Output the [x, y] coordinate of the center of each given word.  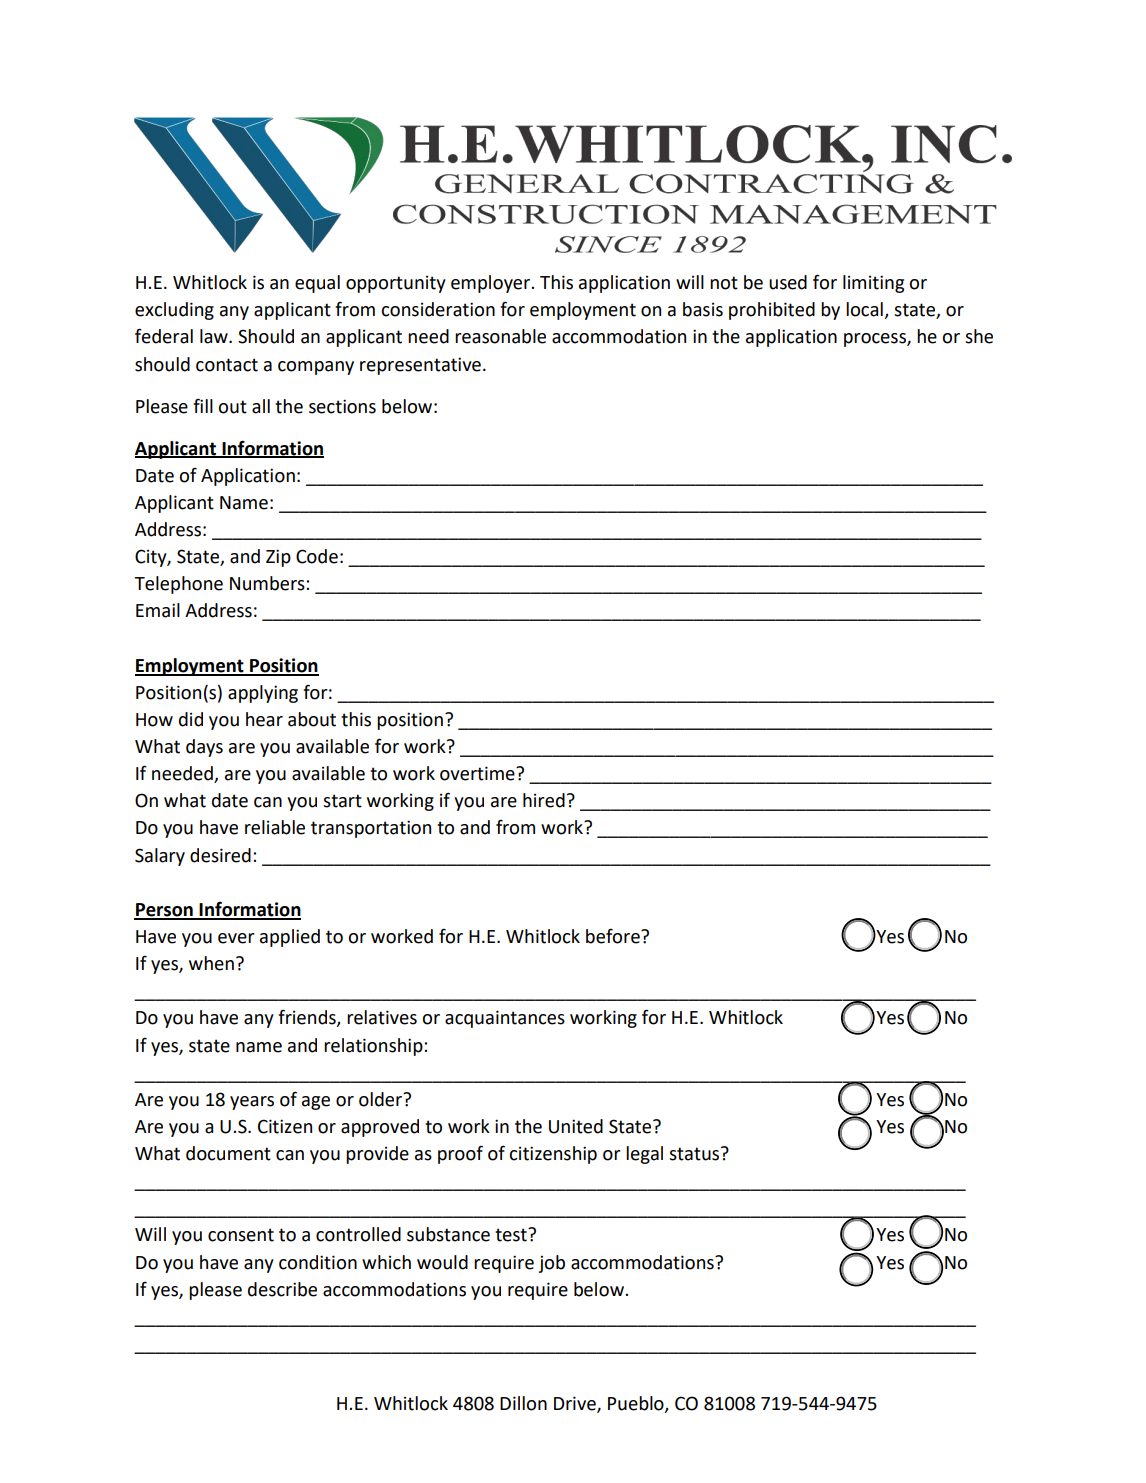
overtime [478, 773]
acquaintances [505, 1019]
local [864, 309]
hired [544, 800]
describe [282, 1289]
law [215, 336]
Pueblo [637, 1404]
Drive [576, 1404]
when [211, 963]
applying [263, 694]
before [614, 936]
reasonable [500, 336]
